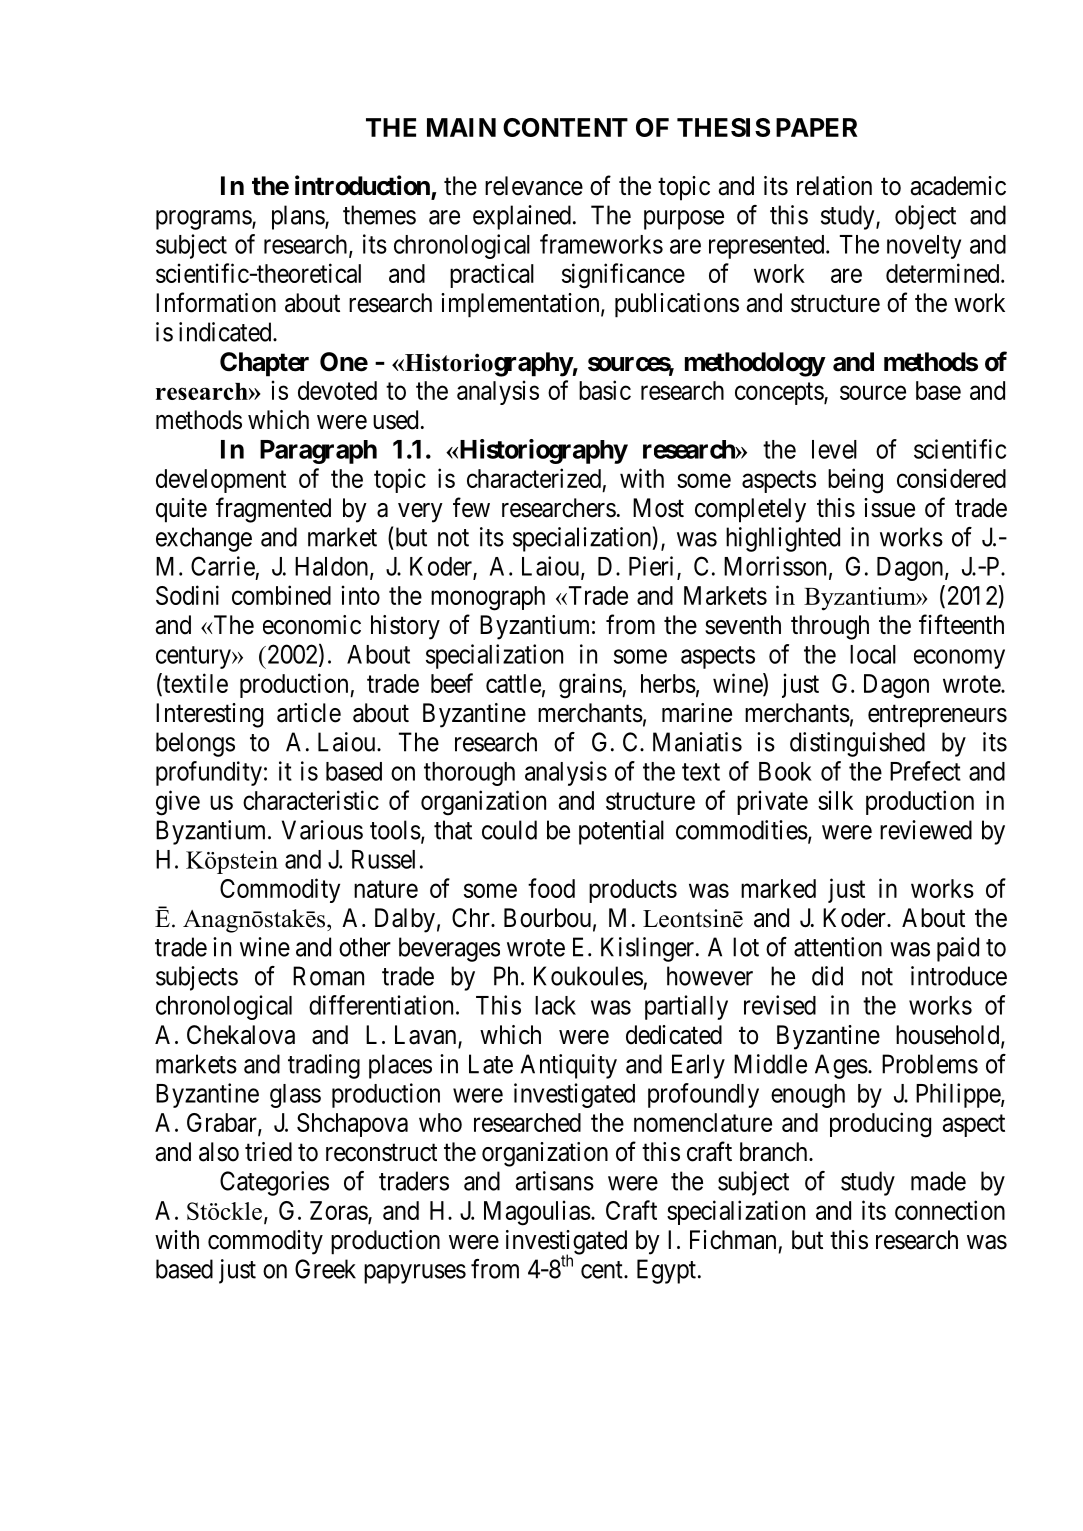 The height and width of the image is (1531, 1083). I want to click on Greek, so click(325, 1269).
